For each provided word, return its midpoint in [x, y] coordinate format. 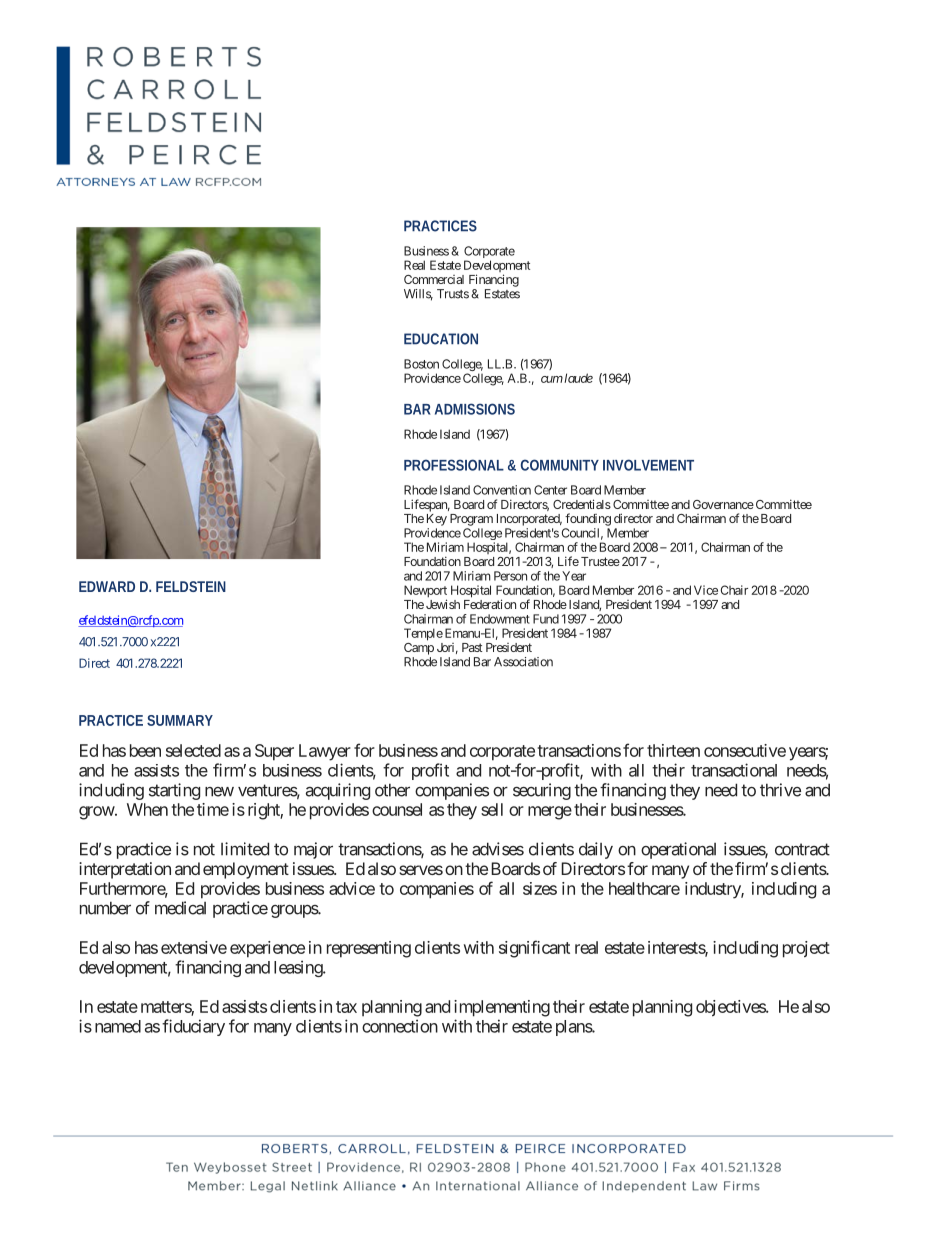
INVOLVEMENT [648, 465]
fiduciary [193, 1027]
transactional [734, 770]
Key [437, 520]
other [392, 790]
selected [193, 750]
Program [471, 520]
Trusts [453, 294]
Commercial [434, 279]
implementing [502, 1008]
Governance [723, 504]
